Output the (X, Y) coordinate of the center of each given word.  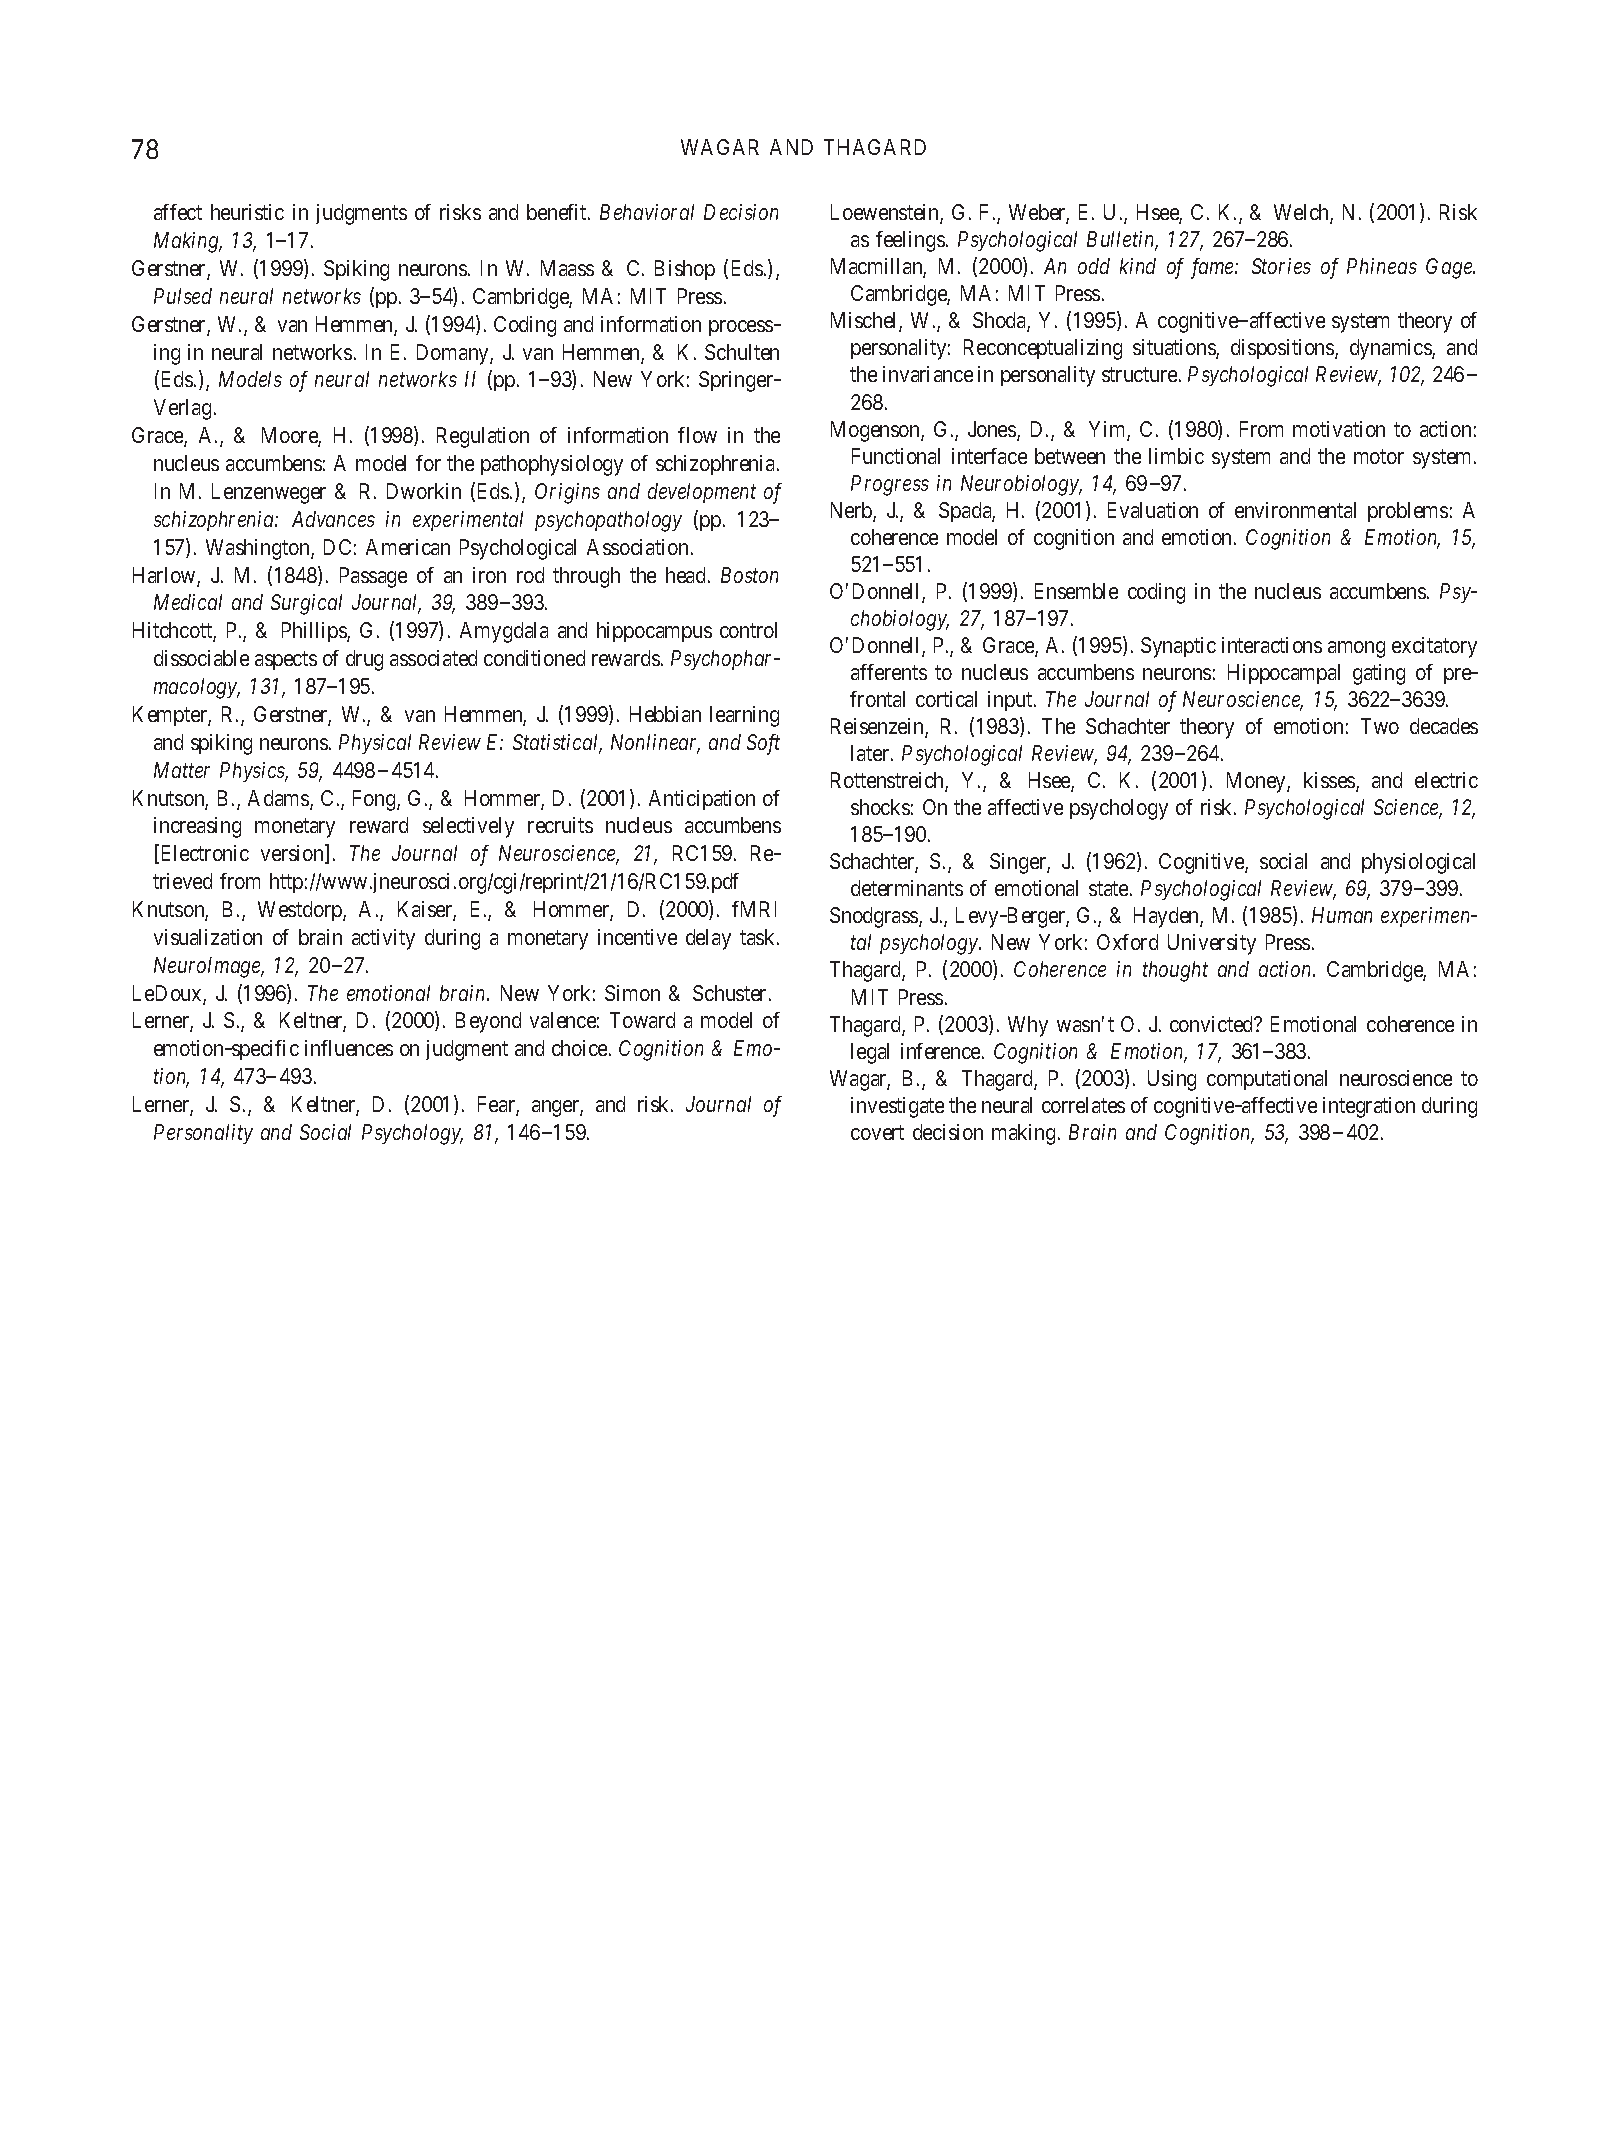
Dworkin (424, 491)
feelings (910, 241)
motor (1379, 456)
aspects (286, 661)
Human (1342, 915)
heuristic (247, 212)
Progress (890, 485)
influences (349, 1048)
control (748, 630)
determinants (907, 888)
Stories (1281, 266)
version (293, 854)
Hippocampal (1284, 674)
